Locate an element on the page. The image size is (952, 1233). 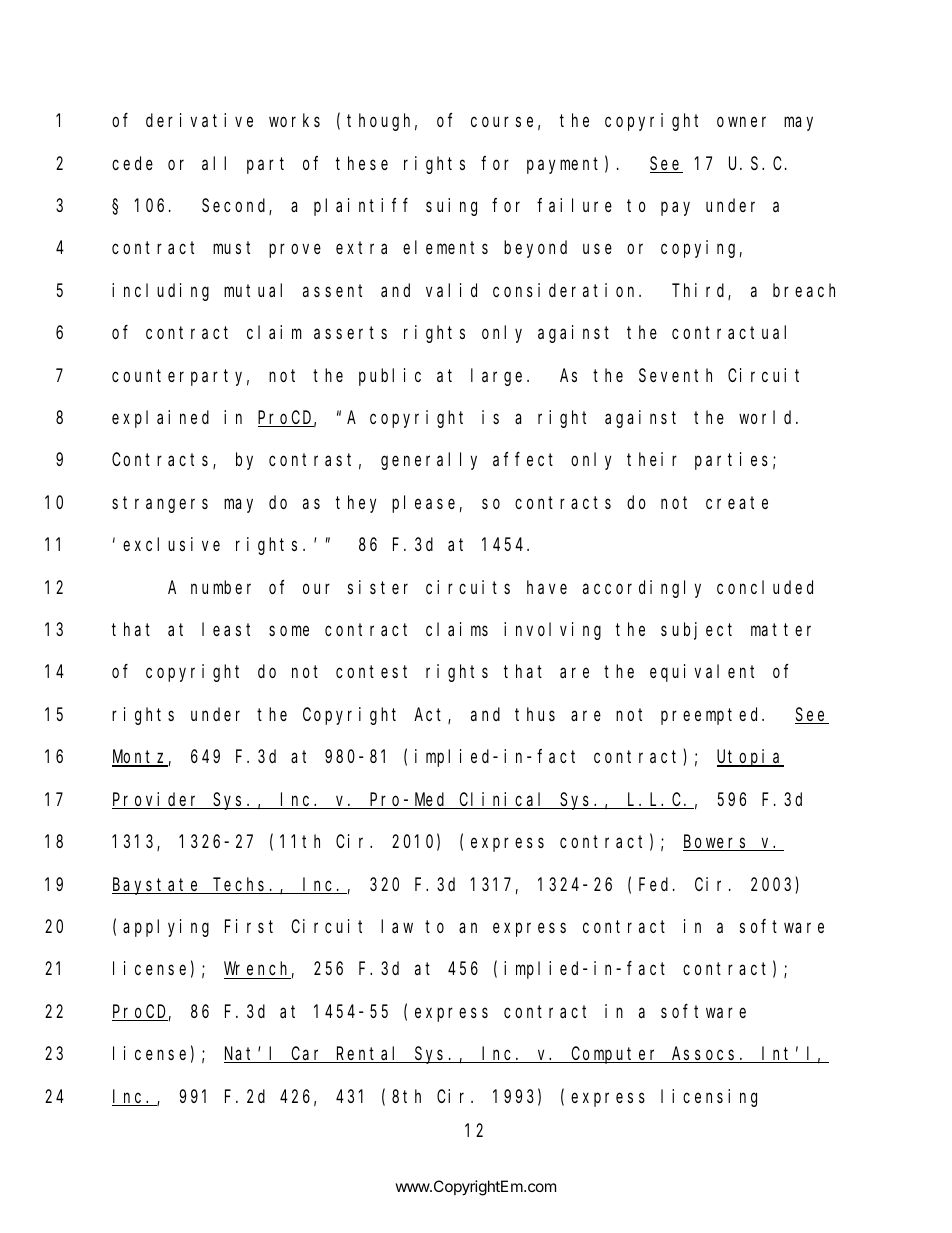
have is located at coordinates (547, 587).
